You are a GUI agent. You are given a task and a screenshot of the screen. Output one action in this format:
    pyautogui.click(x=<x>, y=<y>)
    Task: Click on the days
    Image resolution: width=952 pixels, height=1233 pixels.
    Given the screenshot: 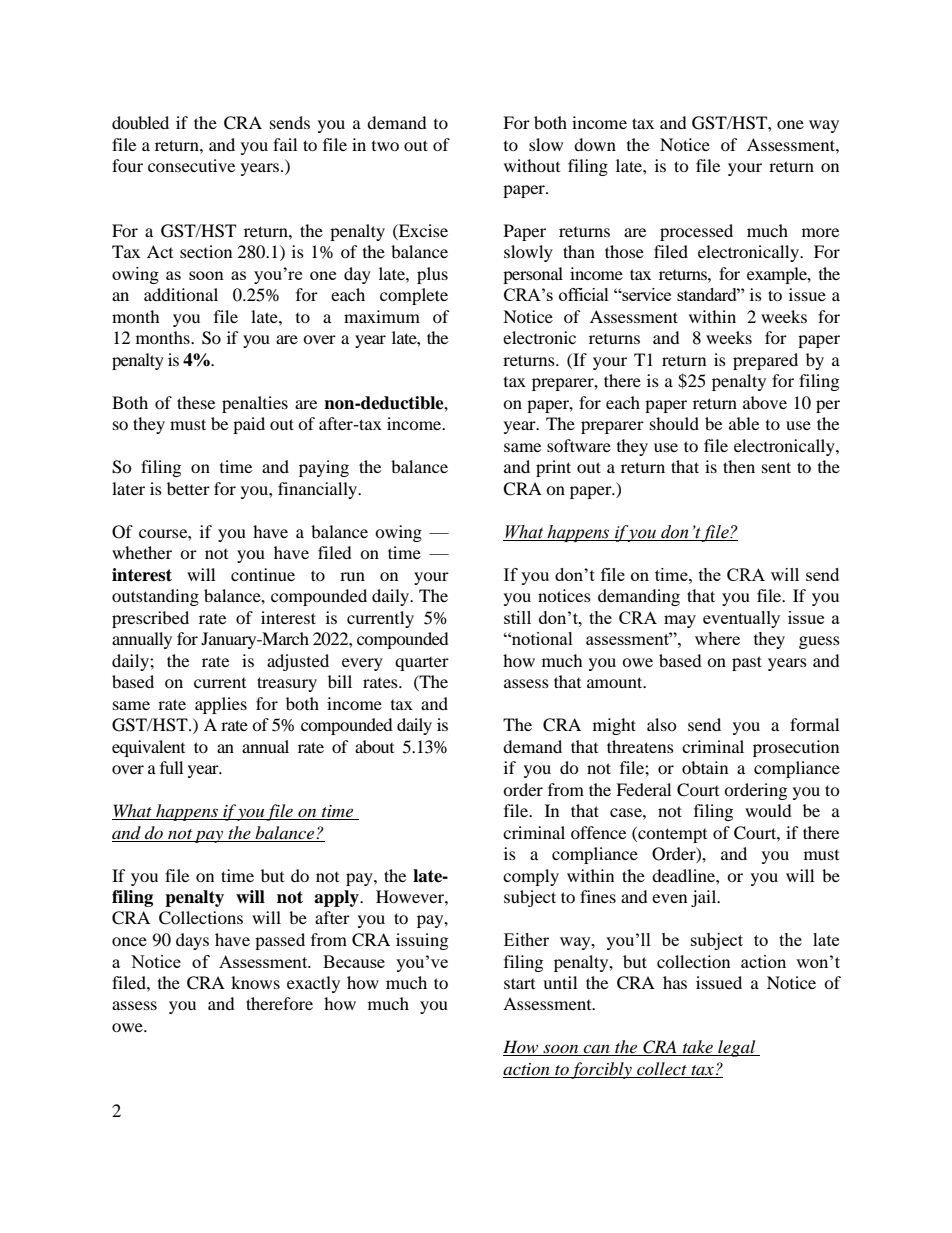 What is the action you would take?
    pyautogui.click(x=192, y=941)
